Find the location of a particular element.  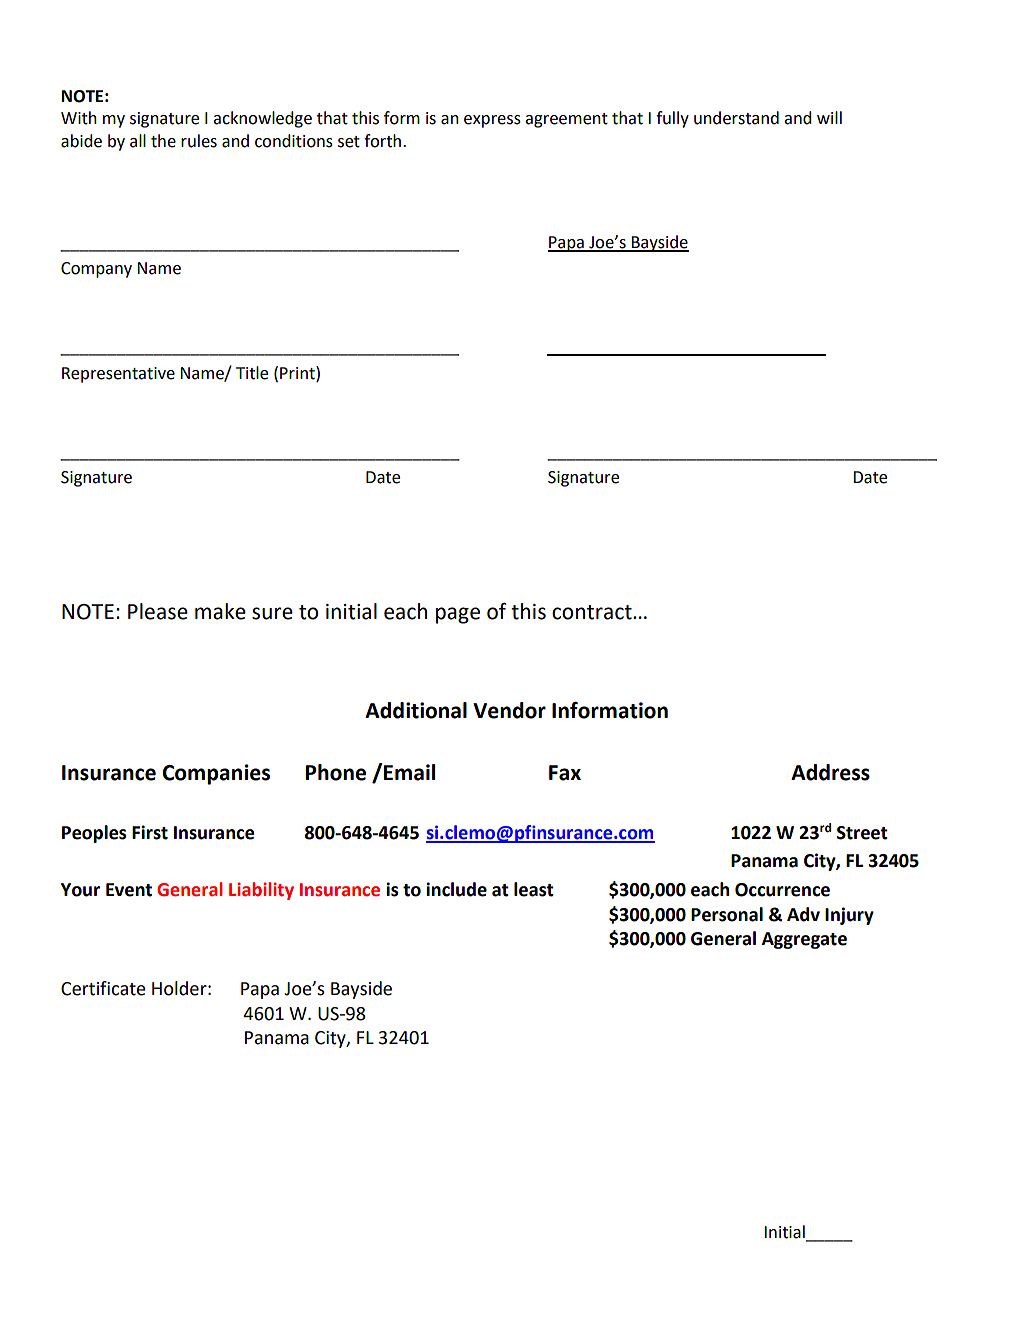

the is located at coordinates (163, 141).
